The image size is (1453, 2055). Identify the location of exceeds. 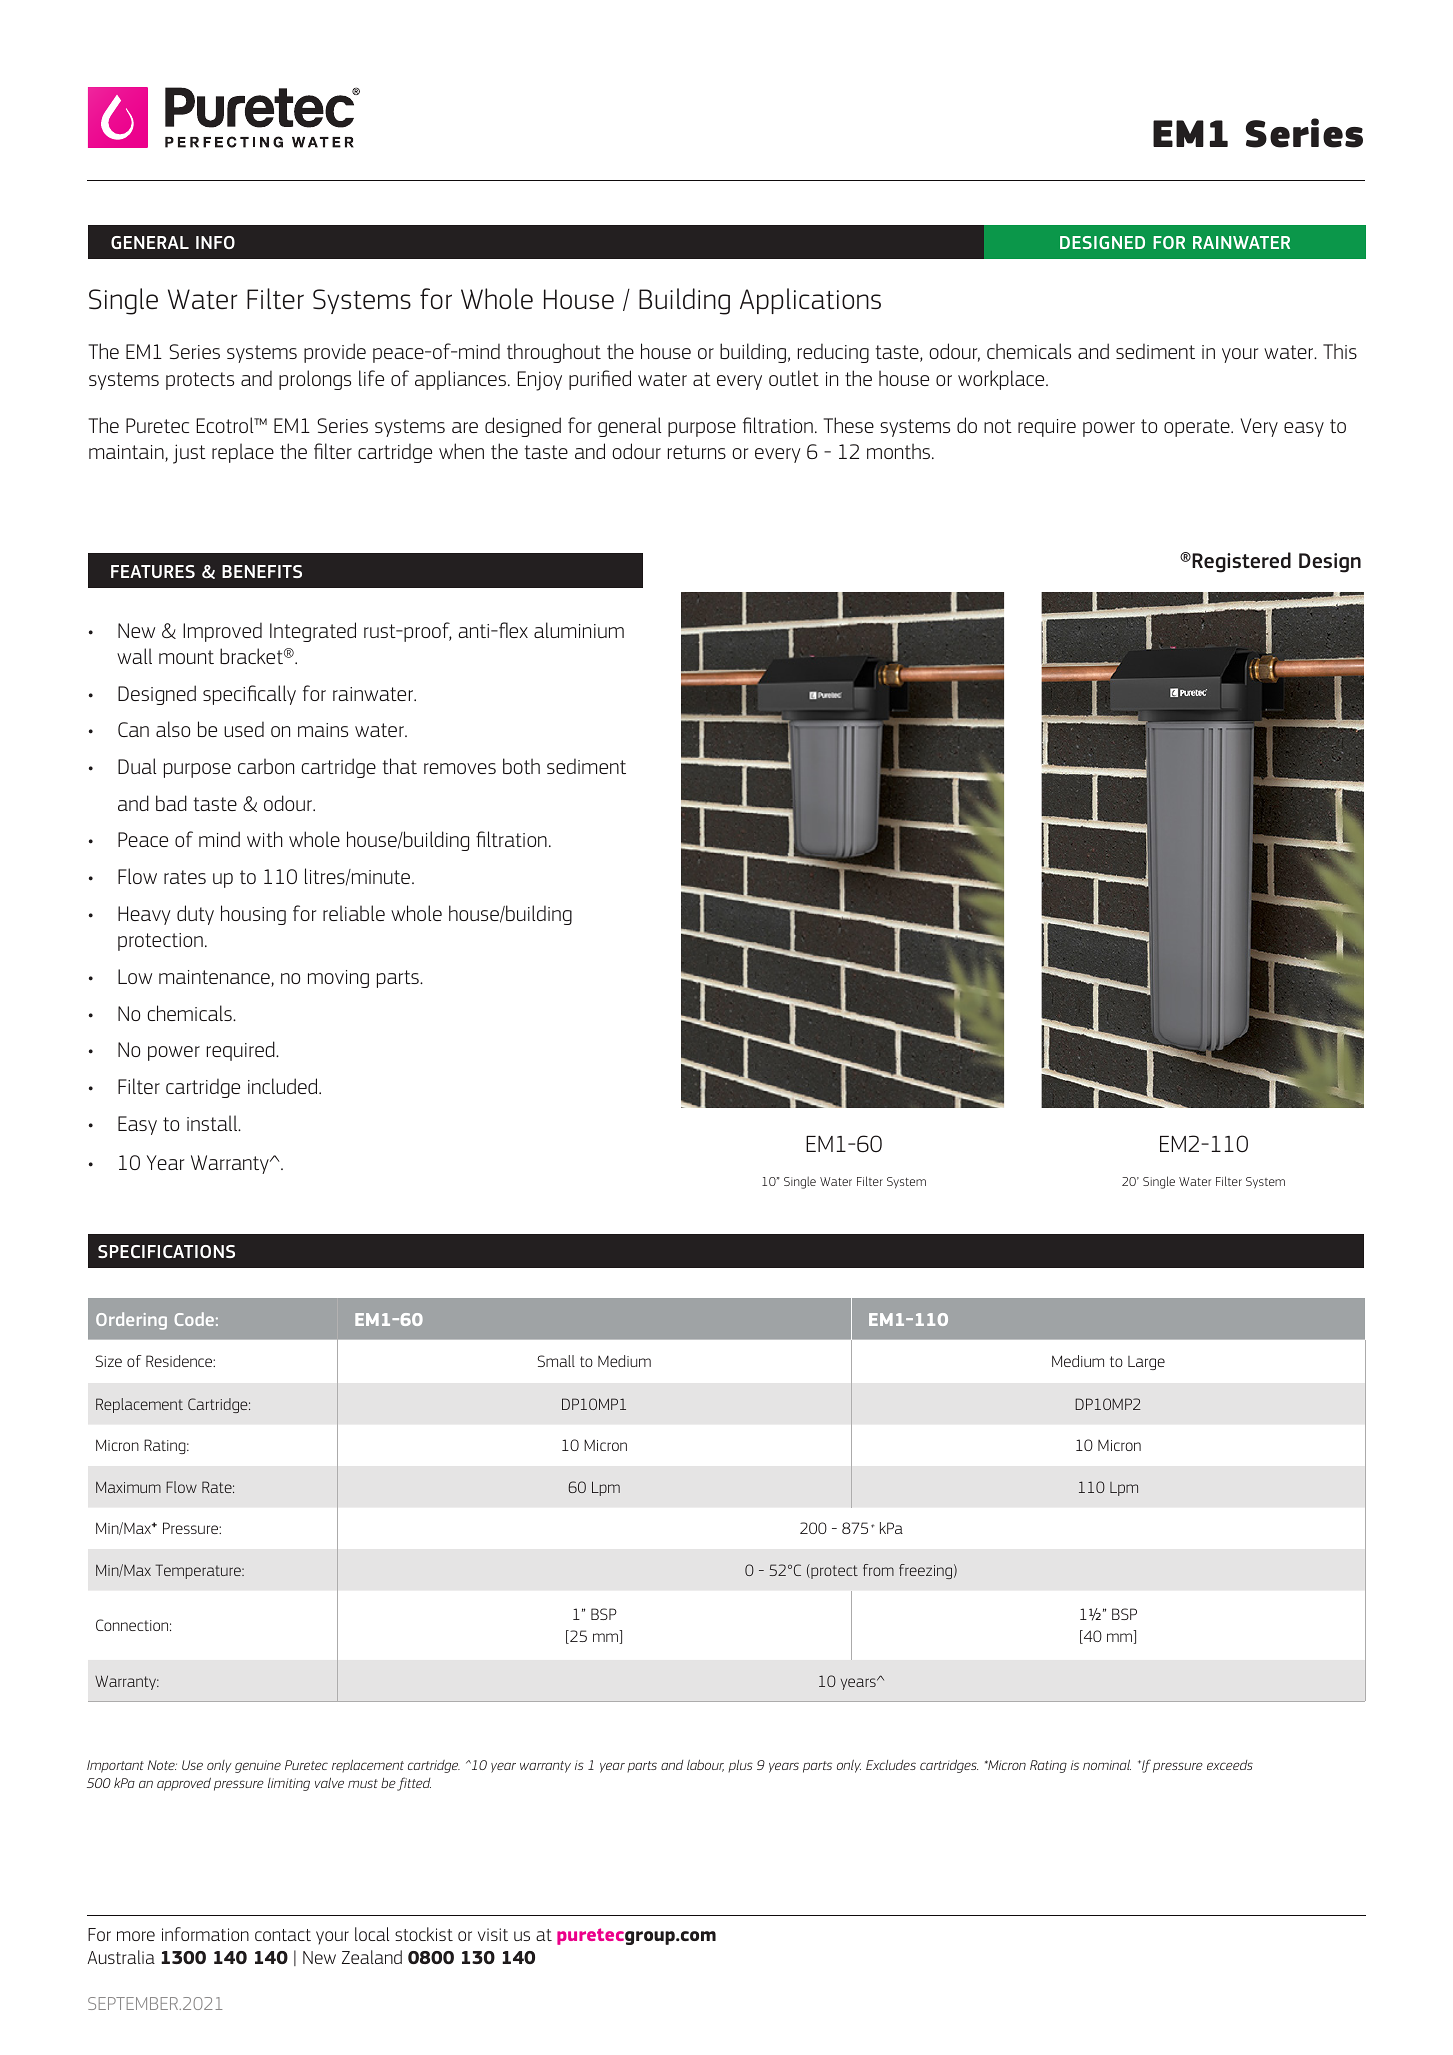
(1230, 1765).
